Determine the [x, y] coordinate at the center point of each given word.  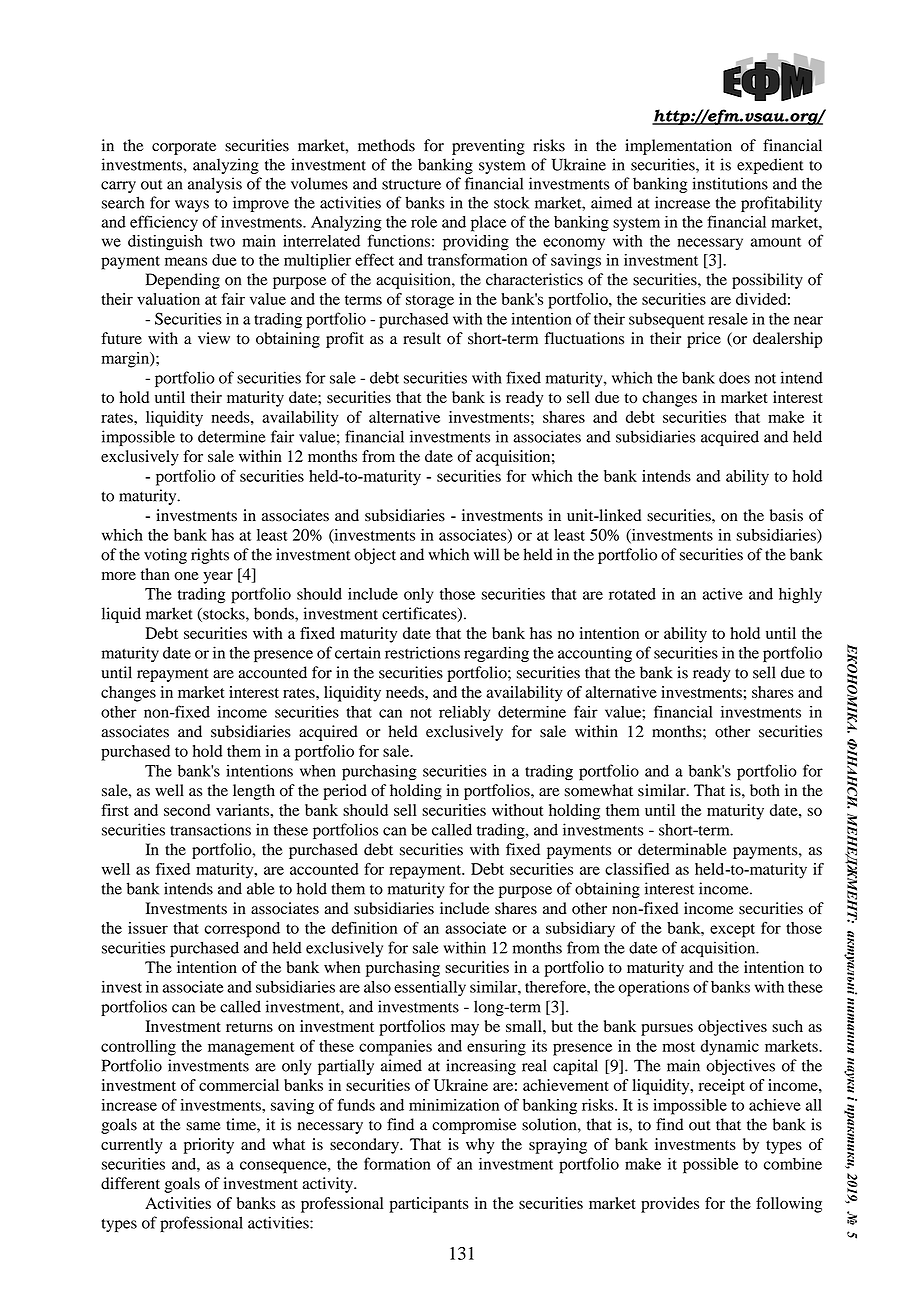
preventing [488, 147]
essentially [430, 989]
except [732, 931]
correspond [242, 930]
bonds [275, 613]
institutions [730, 183]
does [734, 377]
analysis [215, 185]
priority [209, 1146]
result [422, 338]
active [723, 594]
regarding [496, 654]
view [214, 338]
